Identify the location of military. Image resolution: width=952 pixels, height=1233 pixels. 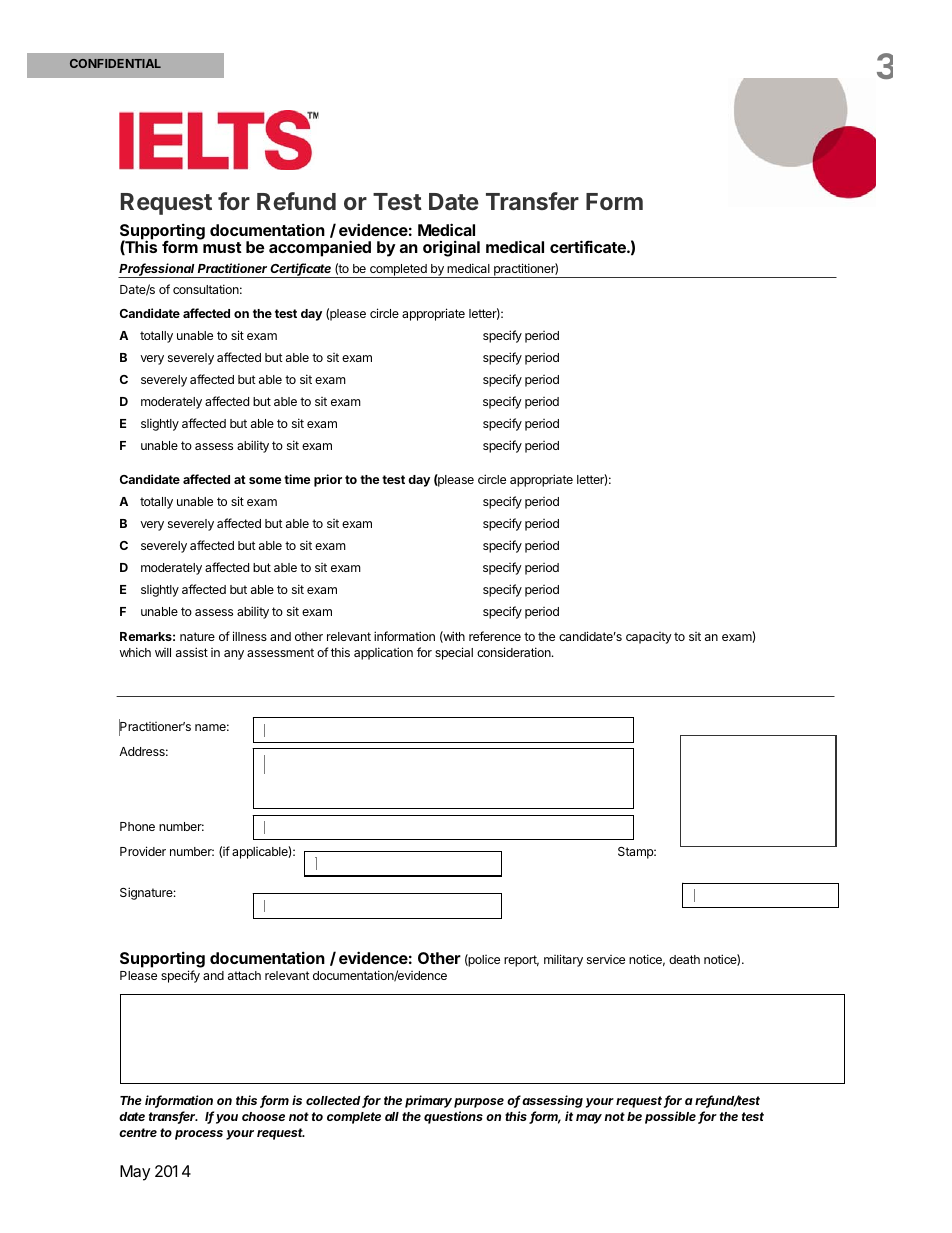
(563, 960).
